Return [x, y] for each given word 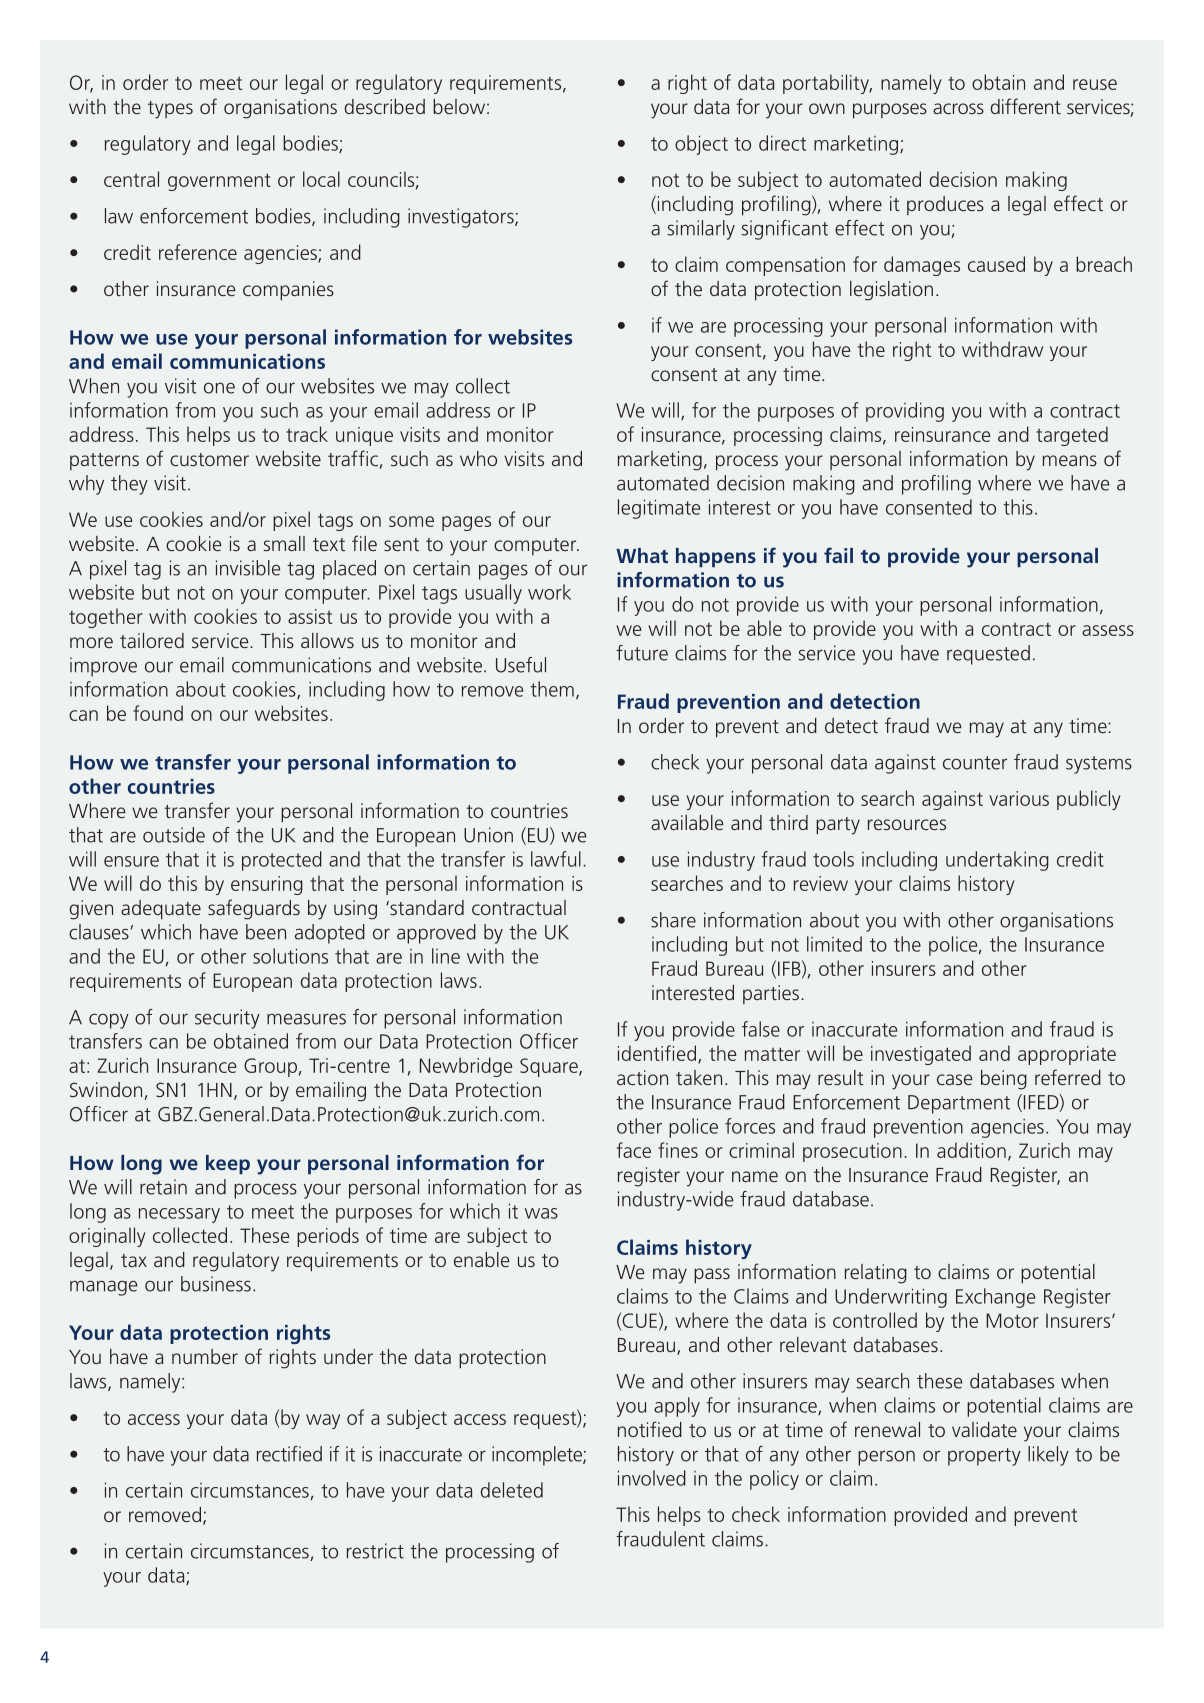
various [1019, 798]
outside [174, 835]
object [701, 145]
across [958, 108]
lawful [556, 859]
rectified [289, 1454]
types [170, 110]
